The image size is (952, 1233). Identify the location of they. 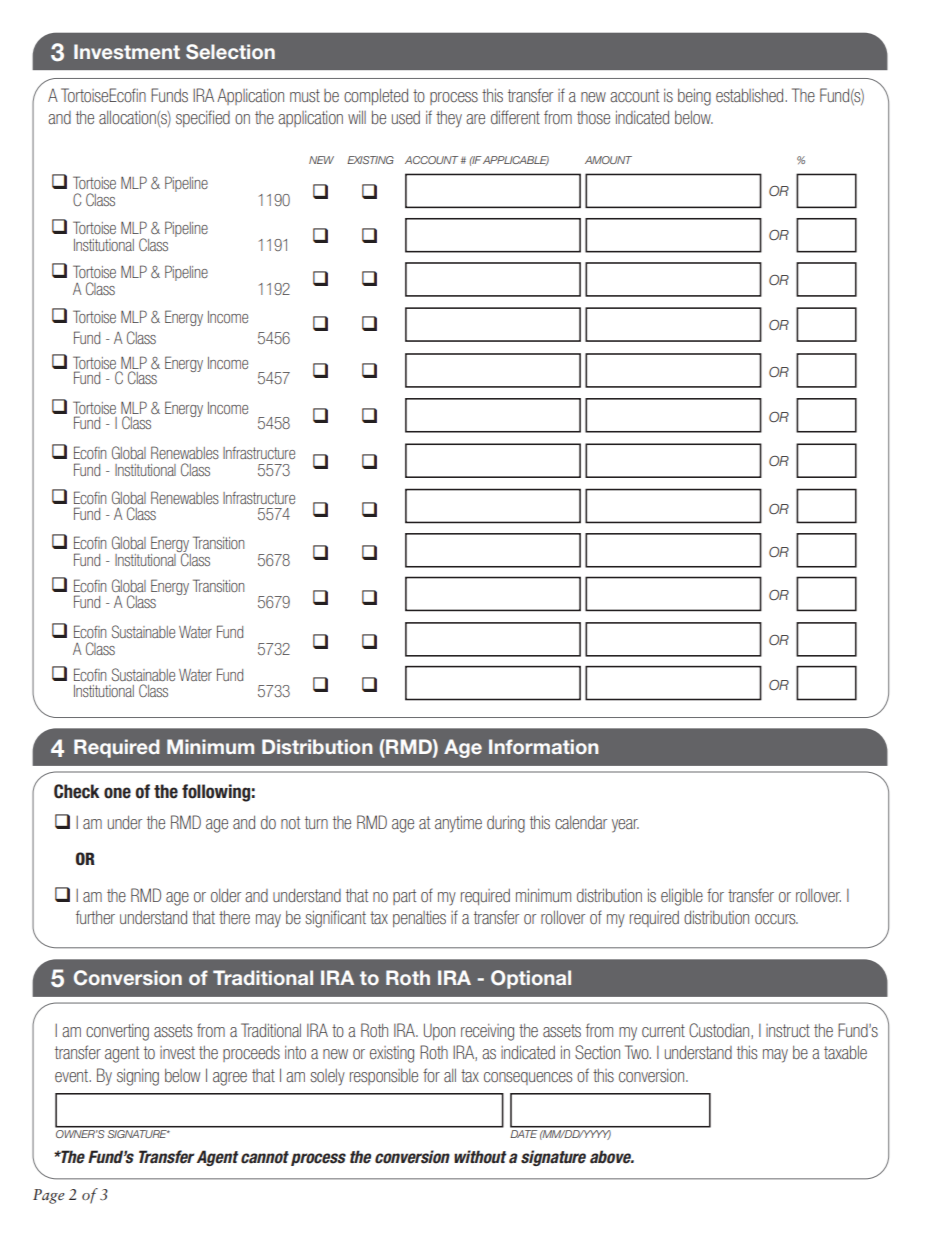
(449, 119).
